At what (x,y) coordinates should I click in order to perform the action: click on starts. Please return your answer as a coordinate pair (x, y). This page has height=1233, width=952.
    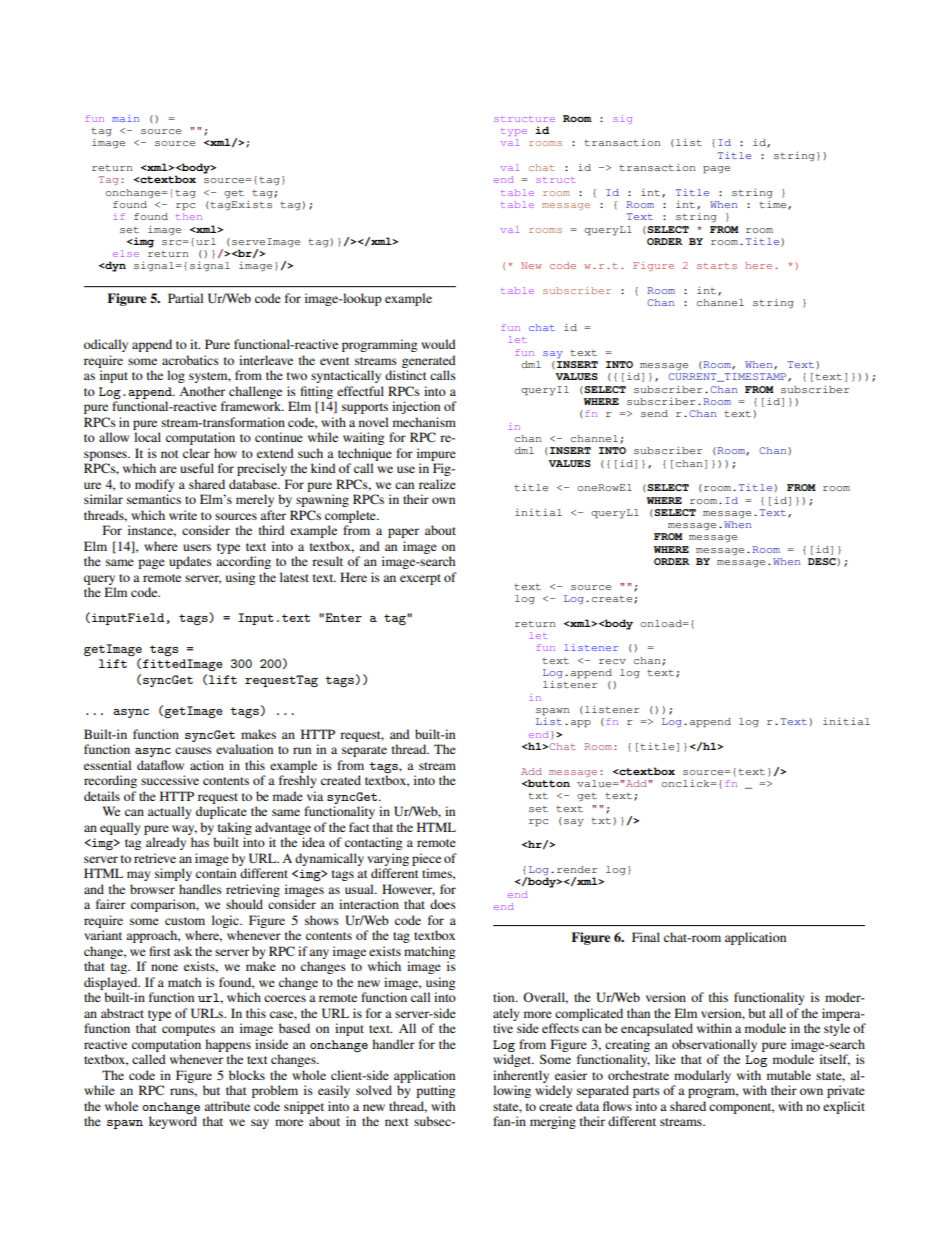
    Looking at the image, I should click on (717, 266).
